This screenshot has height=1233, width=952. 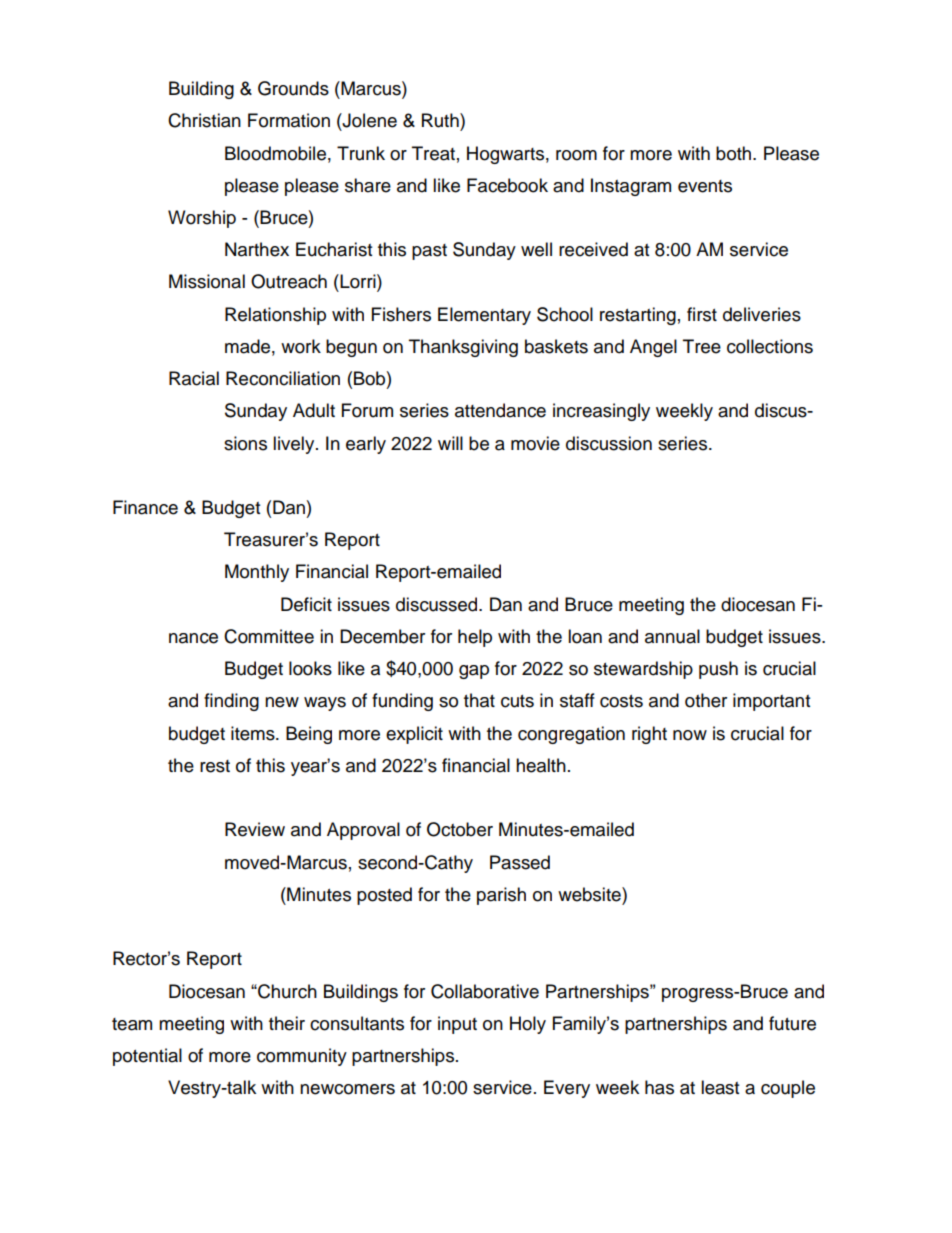 What do you see at coordinates (204, 120) in the screenshot?
I see `Christian` at bounding box center [204, 120].
